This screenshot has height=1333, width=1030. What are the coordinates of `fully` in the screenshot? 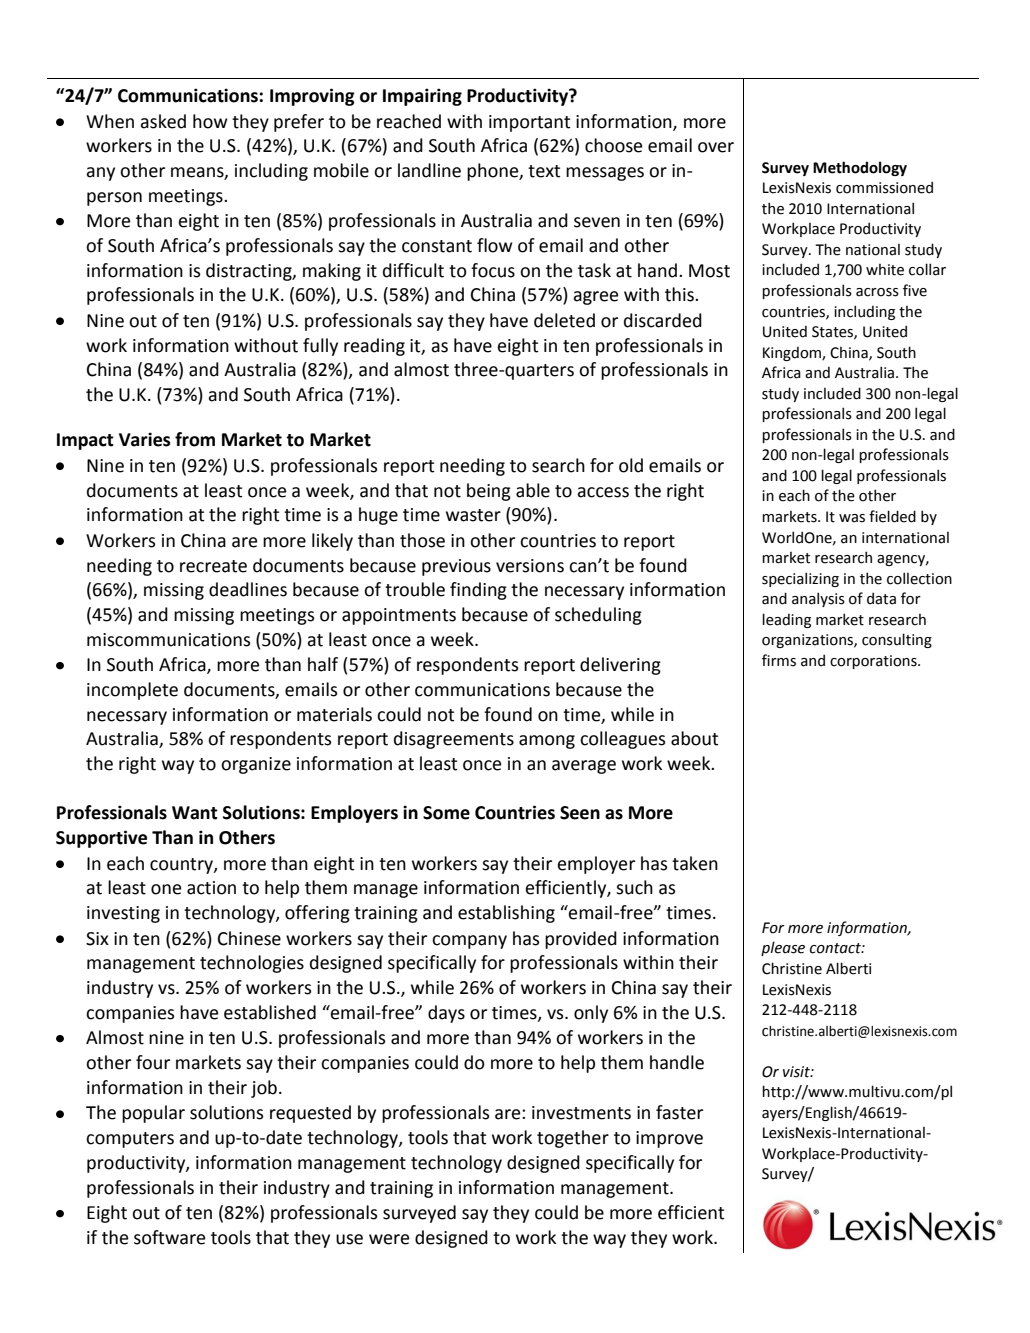 It's located at (320, 347).
